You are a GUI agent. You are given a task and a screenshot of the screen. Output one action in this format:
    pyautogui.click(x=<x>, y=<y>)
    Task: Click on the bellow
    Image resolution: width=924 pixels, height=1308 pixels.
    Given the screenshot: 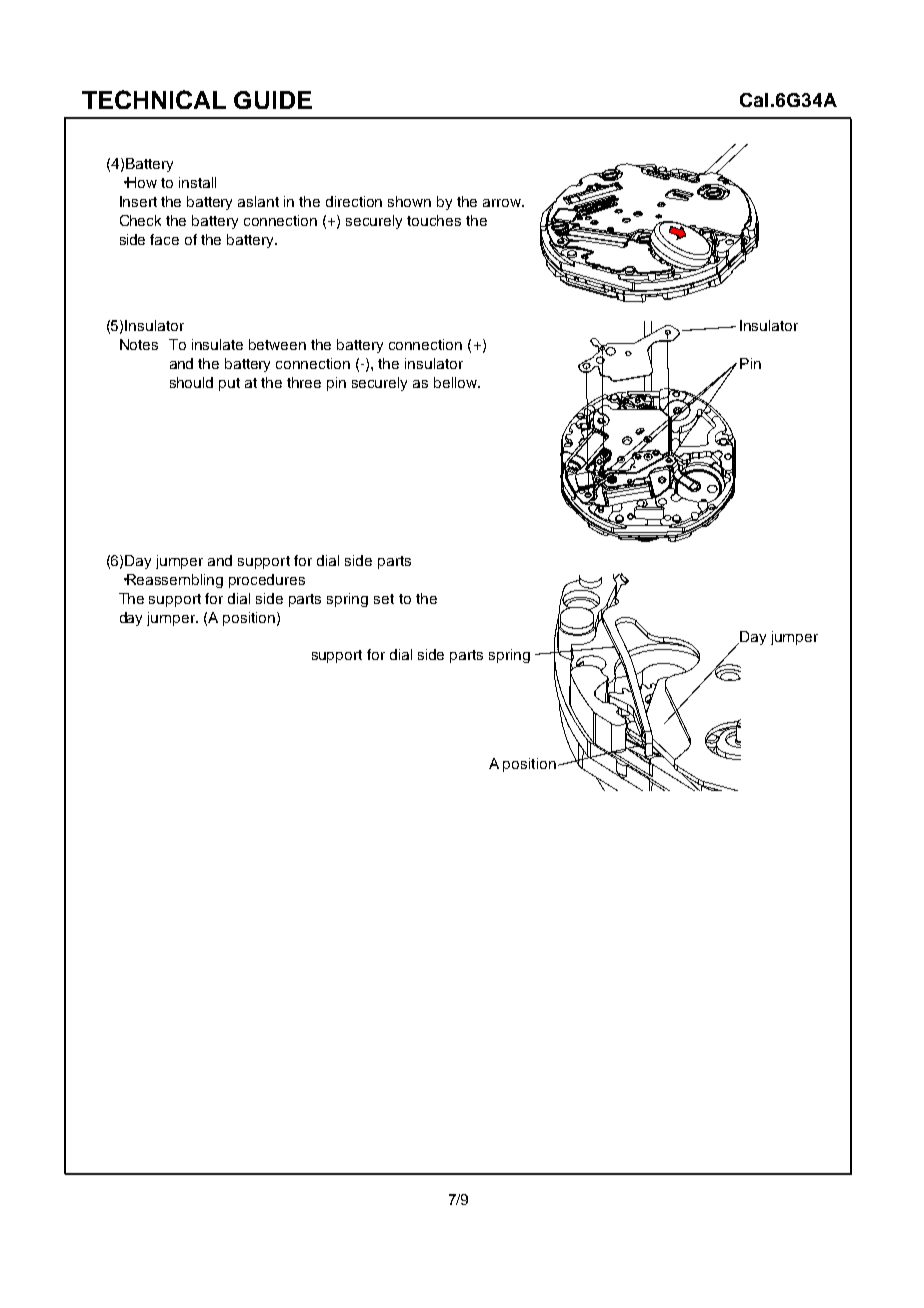 What is the action you would take?
    pyautogui.click(x=457, y=382)
